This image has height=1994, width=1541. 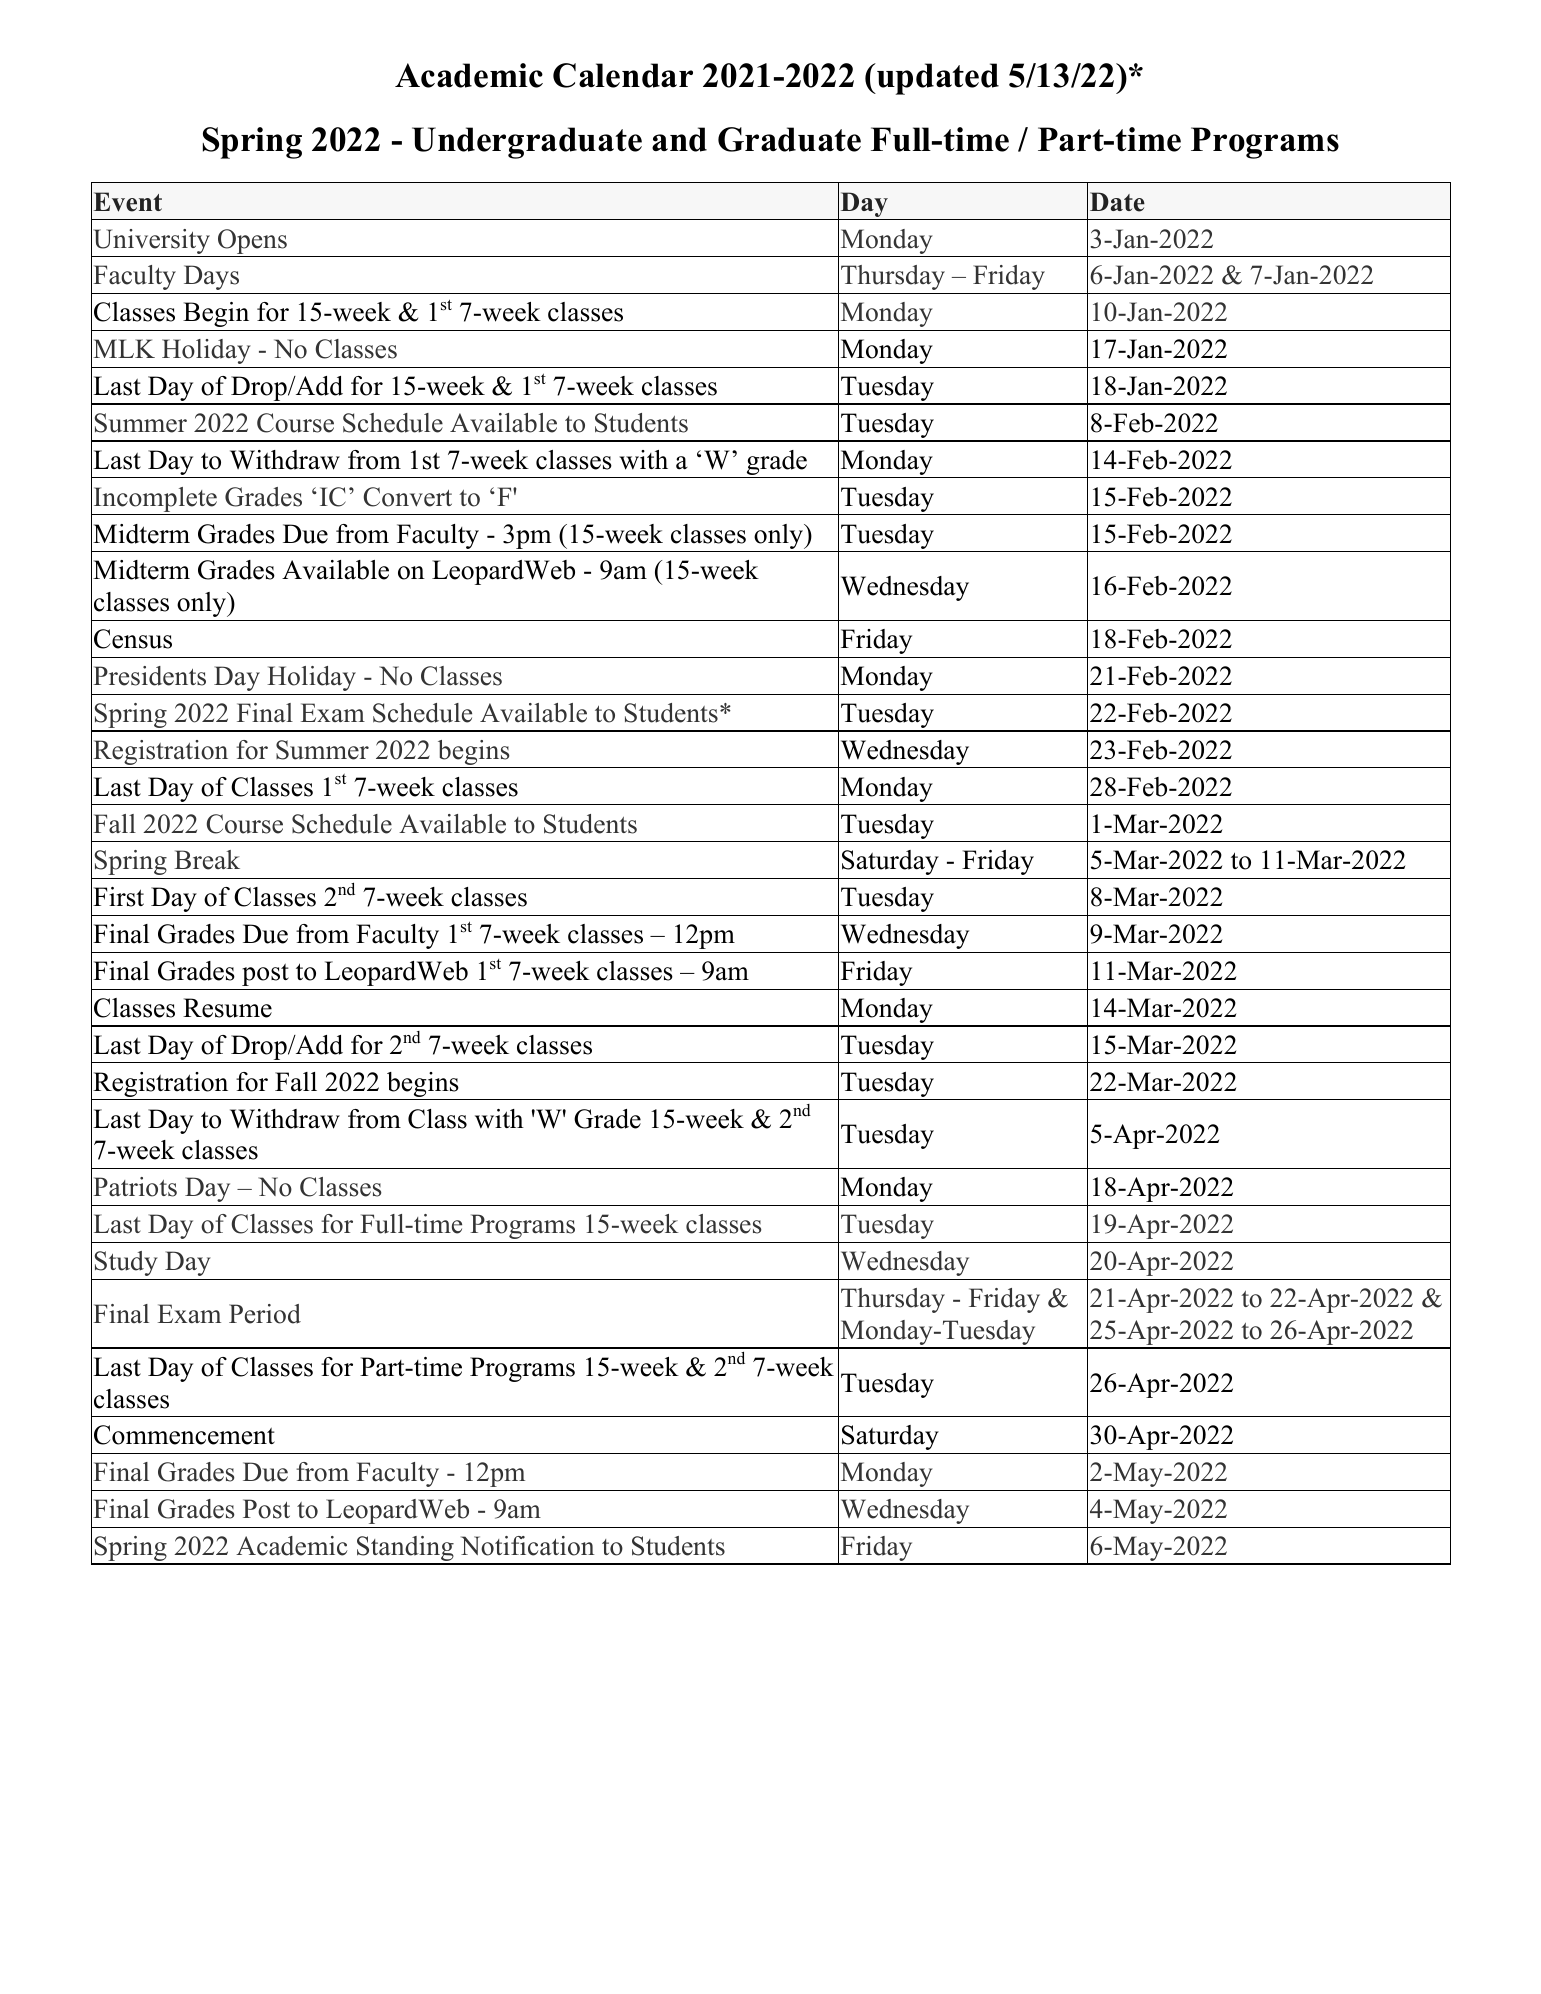 I want to click on Break, so click(x=207, y=860).
